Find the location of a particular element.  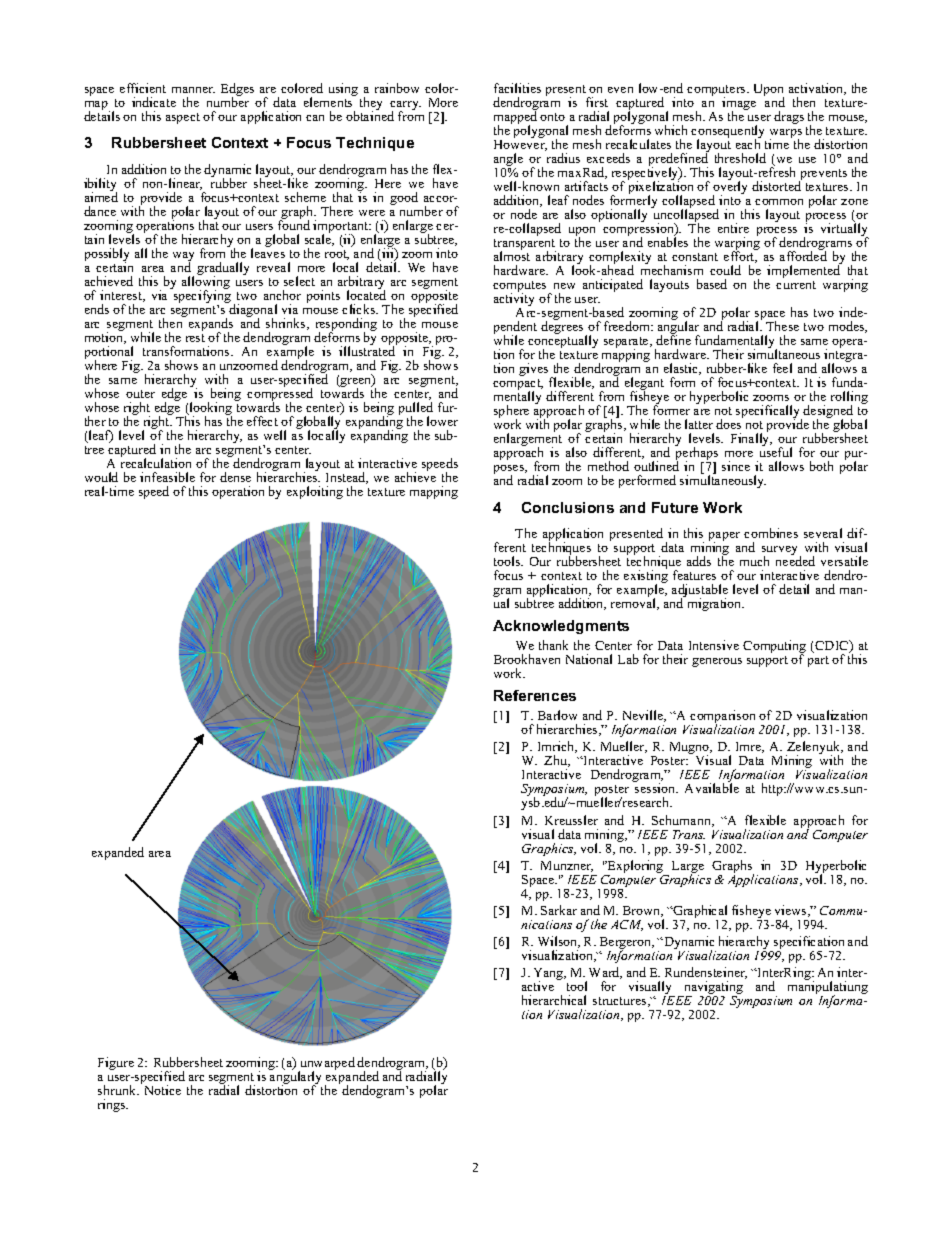

infeasible is located at coordinates (167, 477).
